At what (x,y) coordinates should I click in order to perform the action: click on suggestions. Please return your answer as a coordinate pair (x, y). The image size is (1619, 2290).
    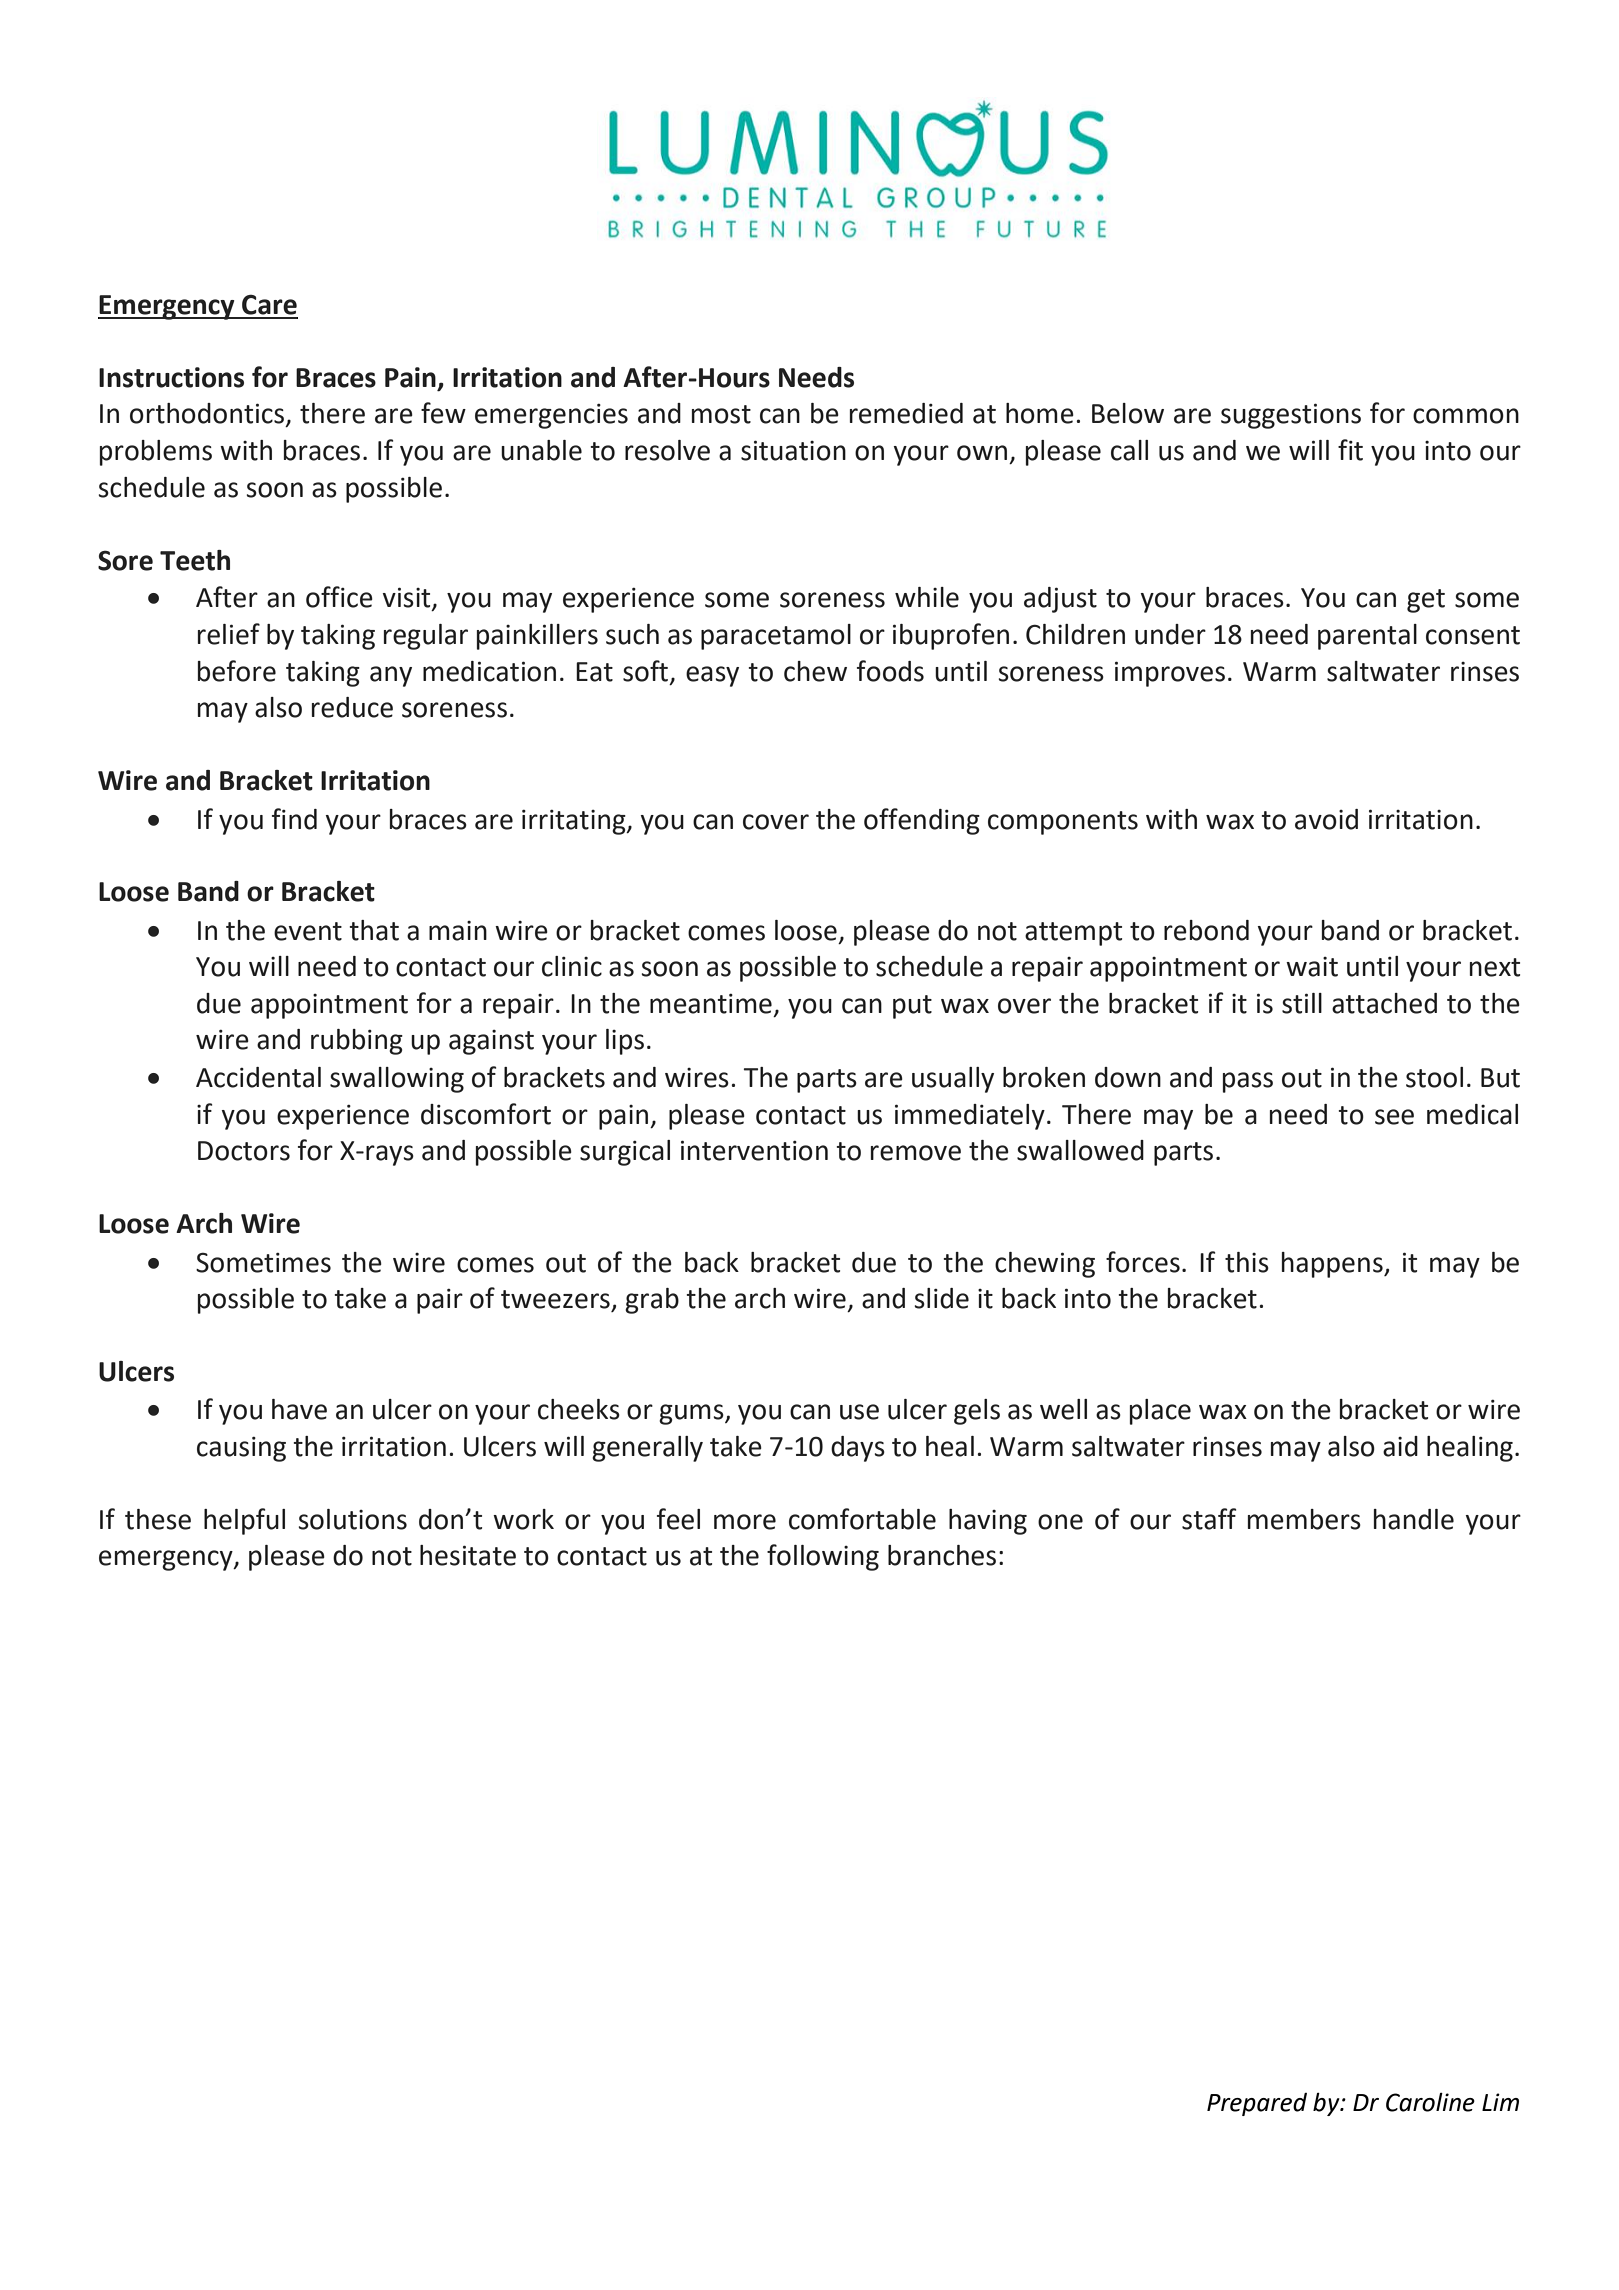
    Looking at the image, I should click on (1291, 416).
